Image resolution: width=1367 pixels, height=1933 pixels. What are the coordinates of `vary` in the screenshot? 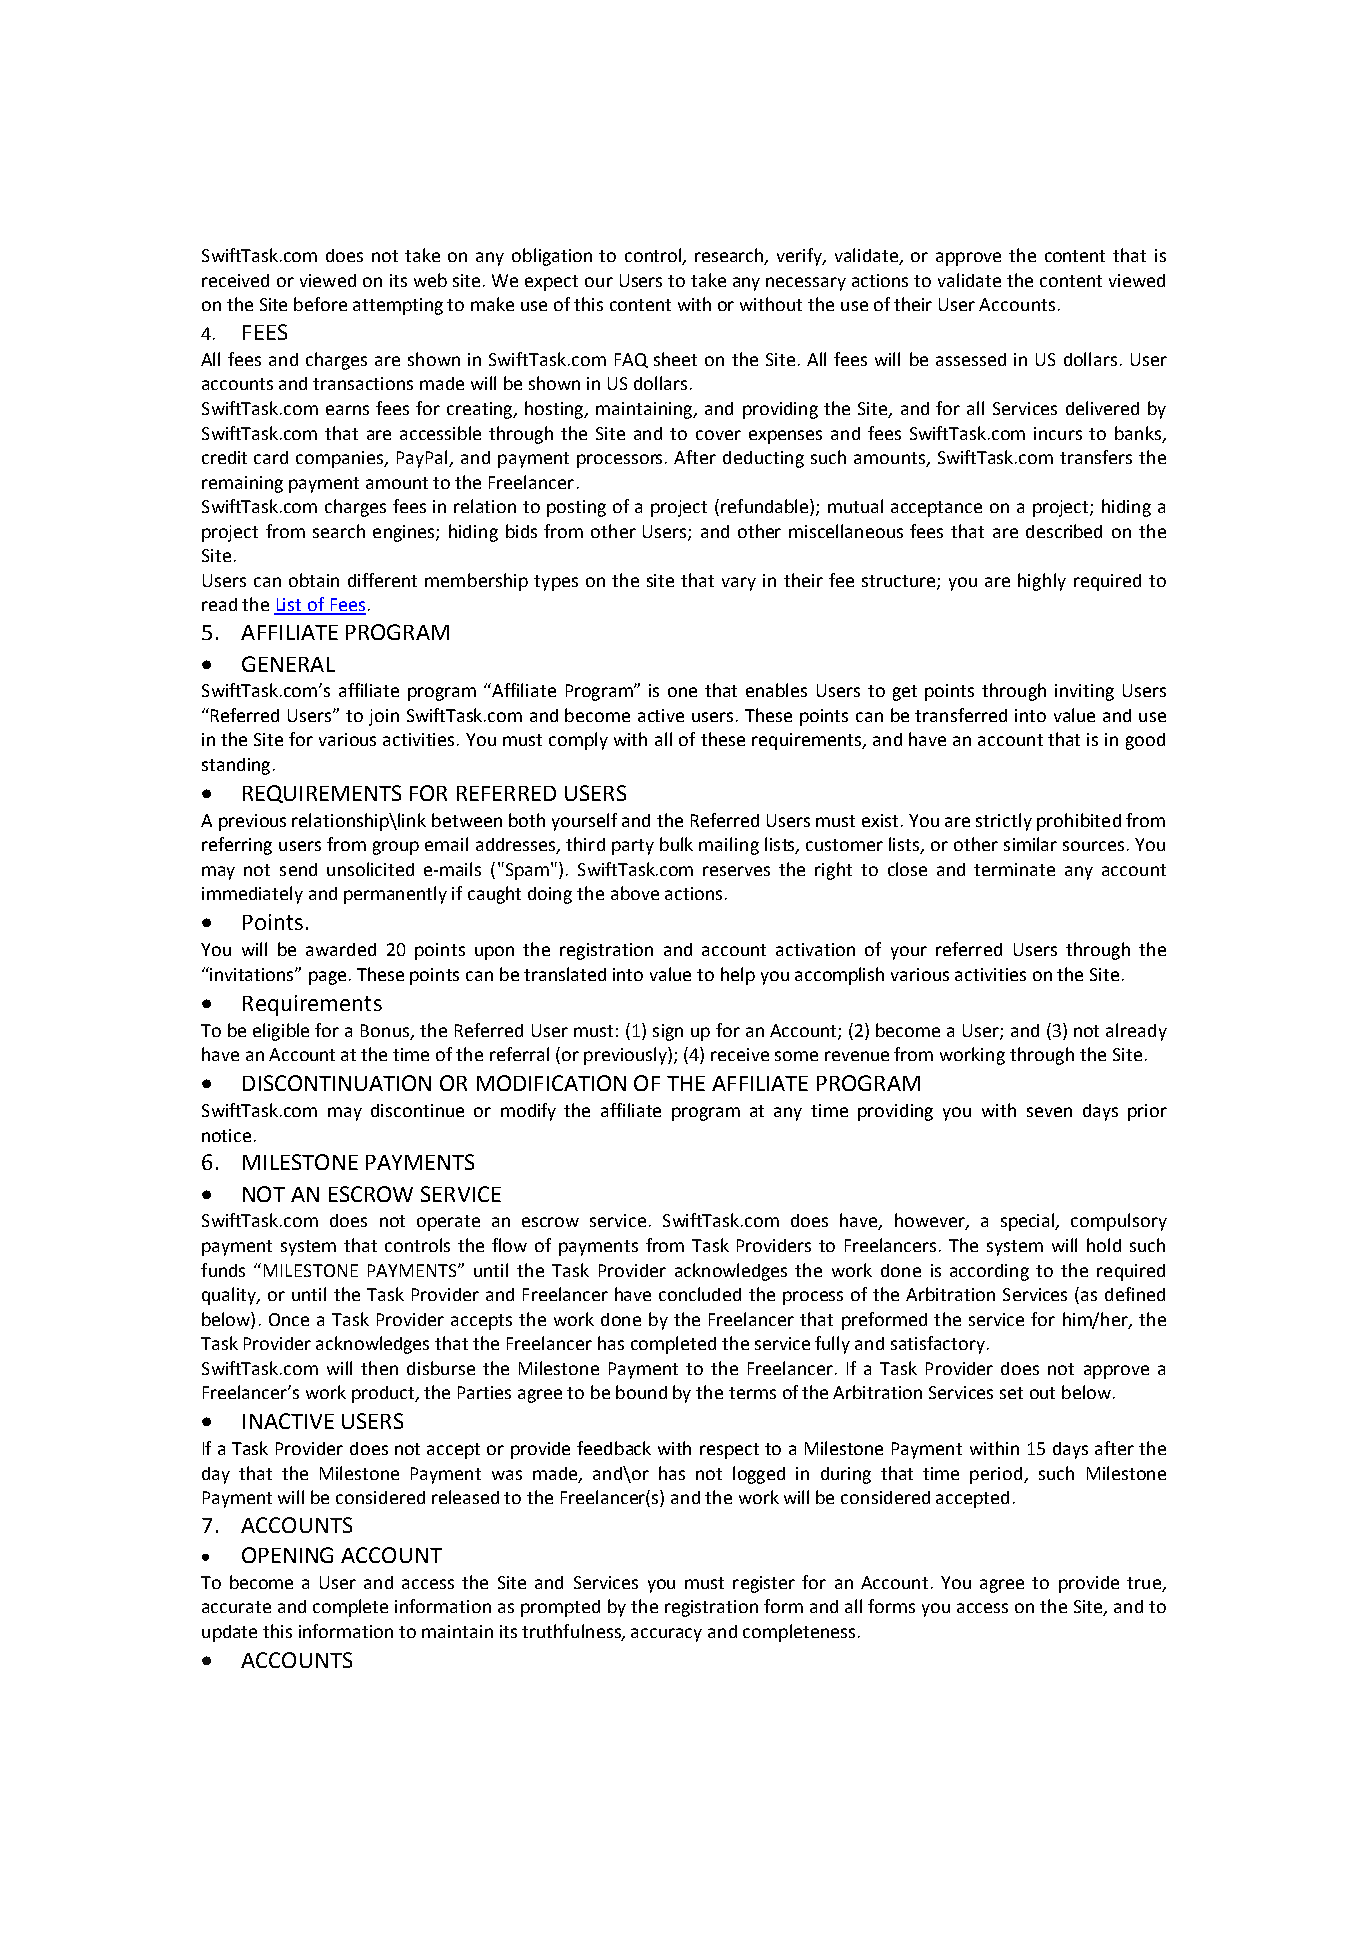 It's located at (739, 584).
